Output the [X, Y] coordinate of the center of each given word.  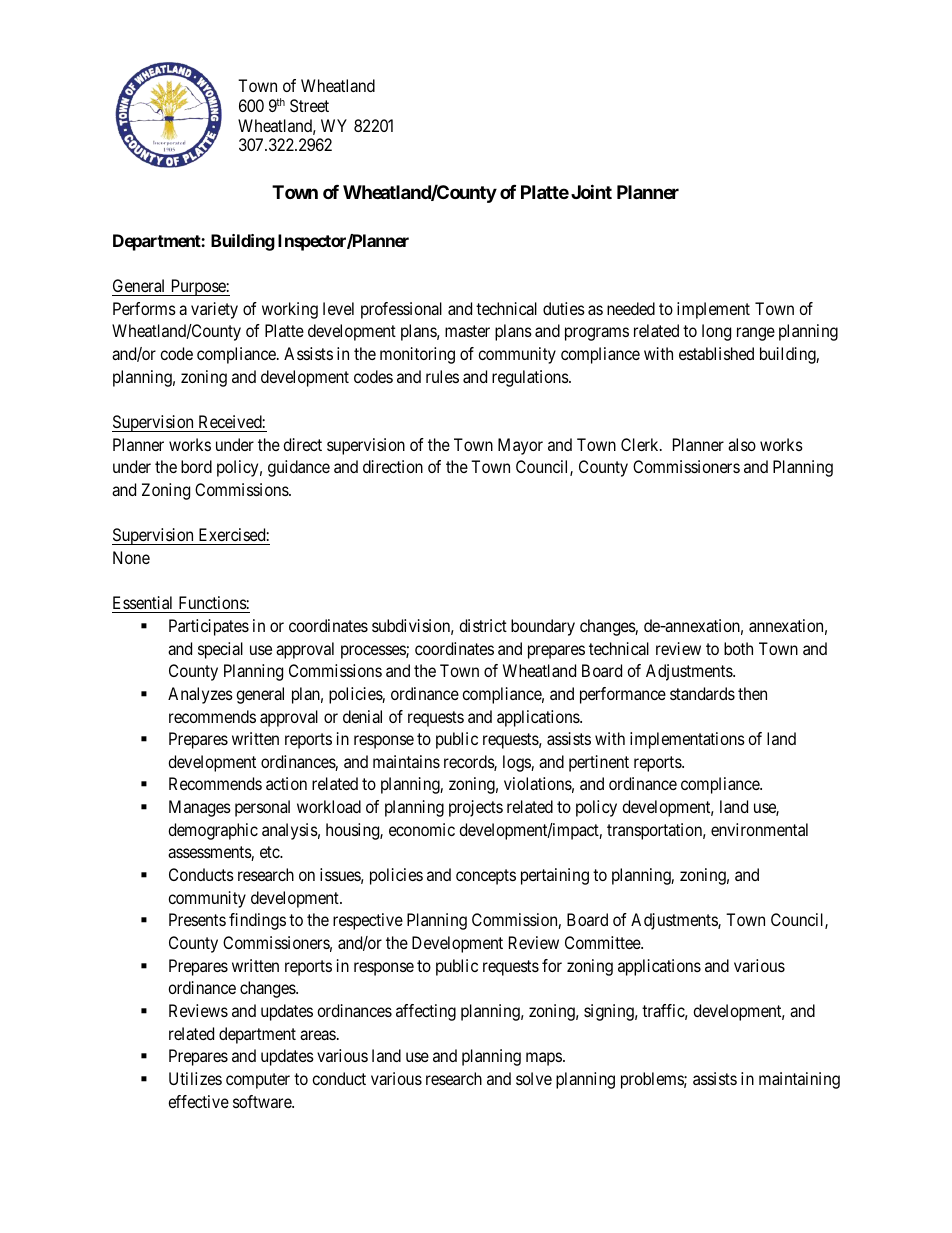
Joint [591, 191]
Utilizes [195, 1078]
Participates [209, 627]
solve [534, 1078]
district [483, 625]
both [738, 648]
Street [309, 105]
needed [631, 308]
